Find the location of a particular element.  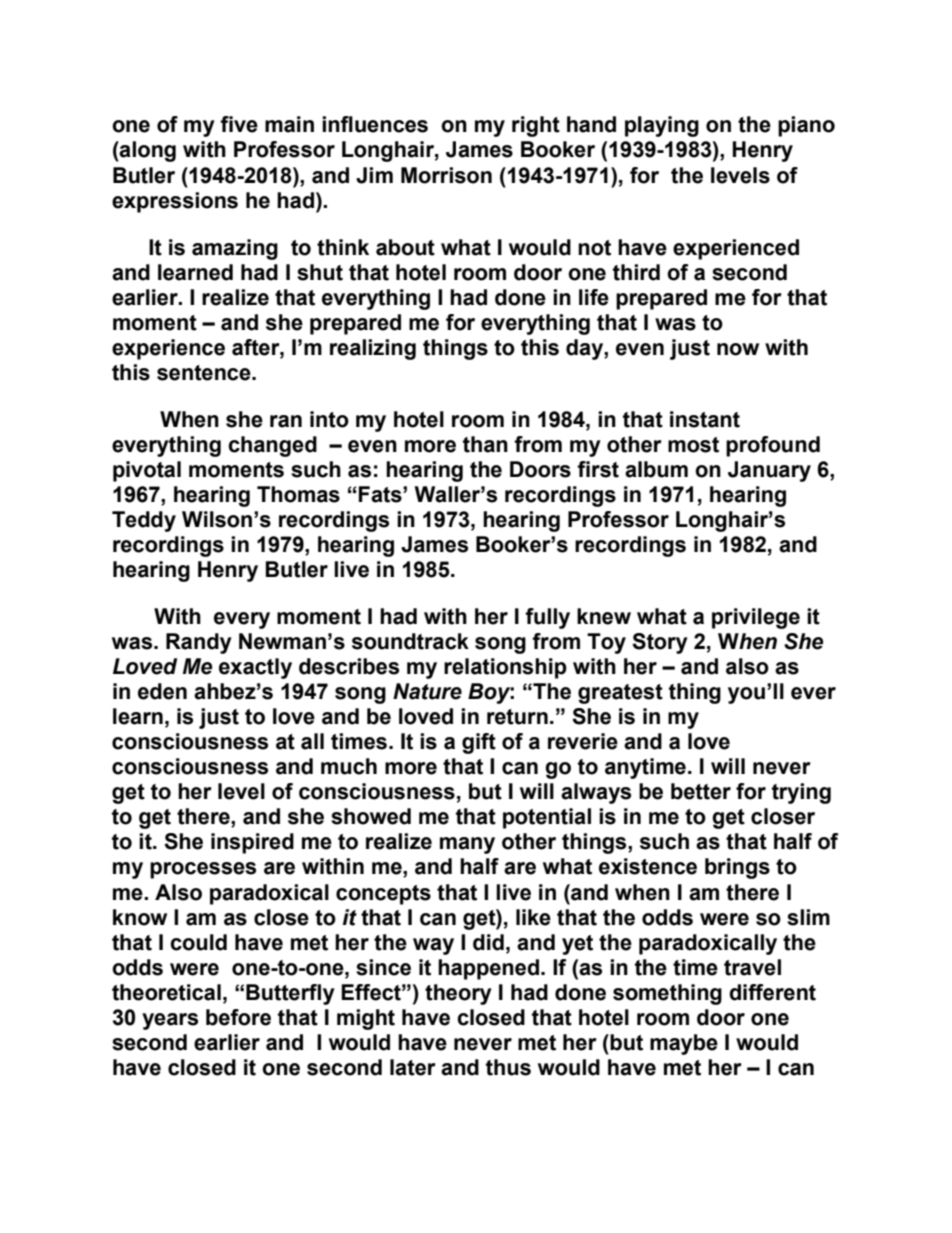

privilege is located at coordinates (756, 618).
